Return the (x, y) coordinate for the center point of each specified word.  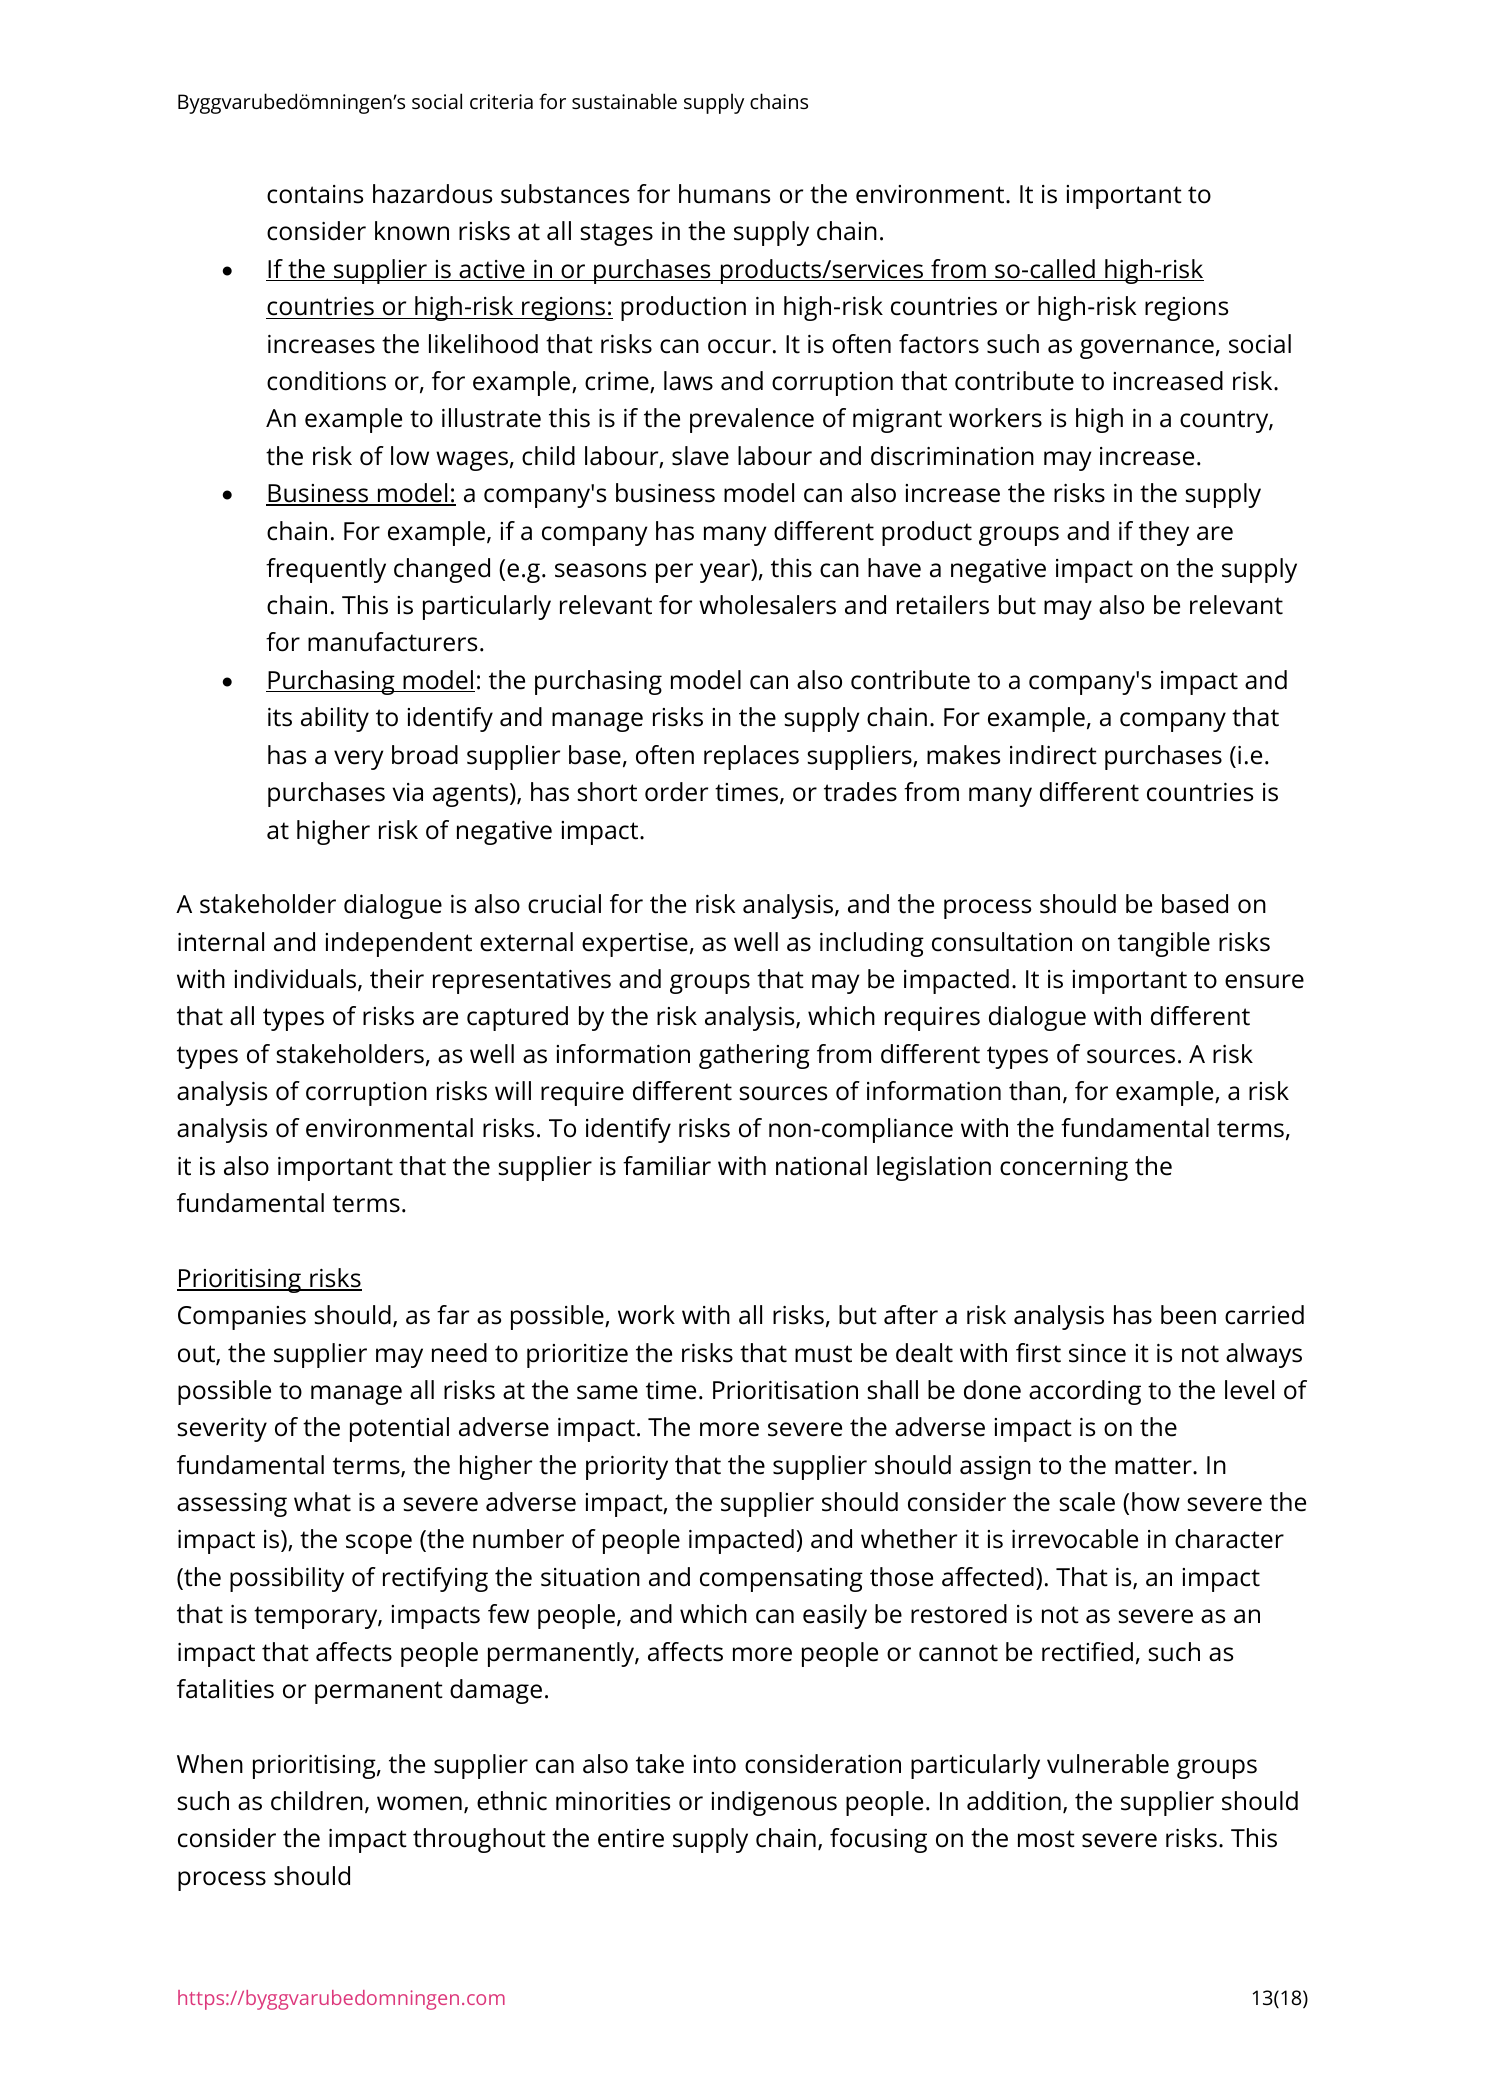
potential (399, 1429)
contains (315, 194)
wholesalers (767, 605)
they (1164, 533)
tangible (1164, 944)
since (1097, 1353)
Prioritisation (785, 1390)
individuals (296, 980)
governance (1147, 349)
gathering (754, 1056)
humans (724, 194)
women (419, 1803)
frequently (326, 570)
